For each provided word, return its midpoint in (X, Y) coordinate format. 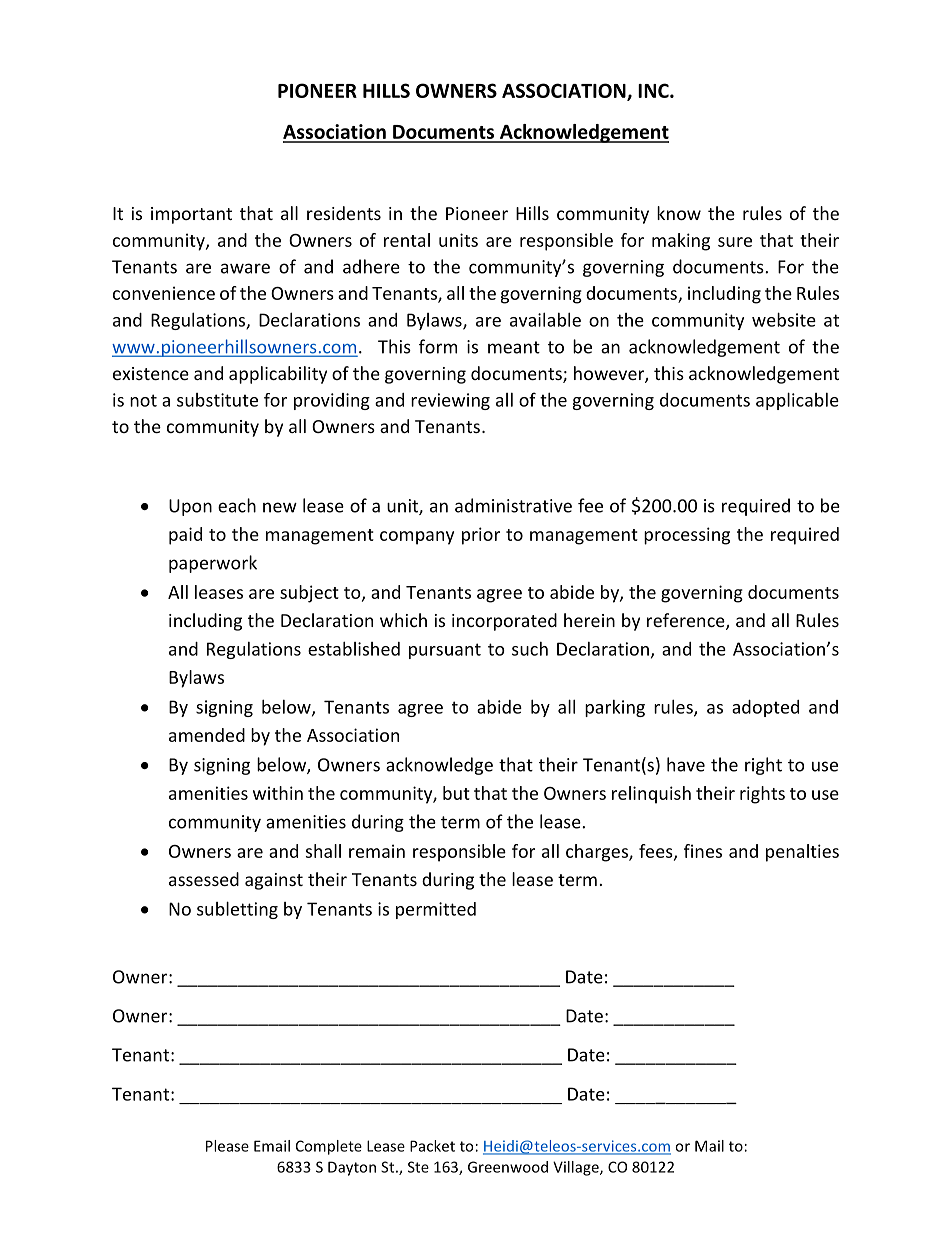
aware (245, 268)
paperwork (213, 564)
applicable (797, 401)
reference (687, 621)
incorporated (504, 622)
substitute (217, 400)
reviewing (450, 401)
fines (703, 851)
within (278, 793)
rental (407, 240)
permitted (436, 910)
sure (735, 242)
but (456, 793)
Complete (329, 1147)
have (686, 764)
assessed (204, 879)
